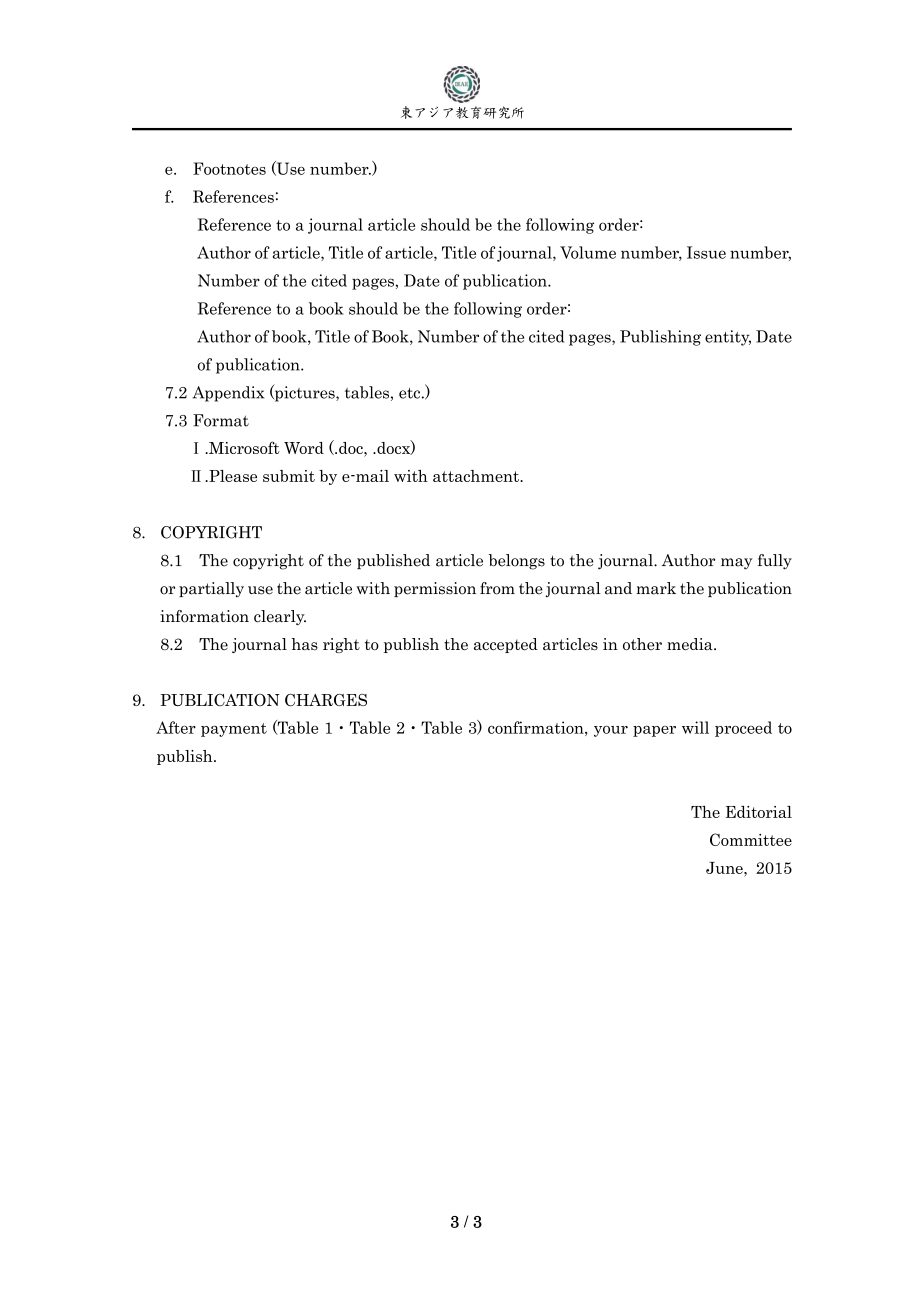  Describe the element at coordinates (229, 168) in the document. I see `Footnotes` at that location.
